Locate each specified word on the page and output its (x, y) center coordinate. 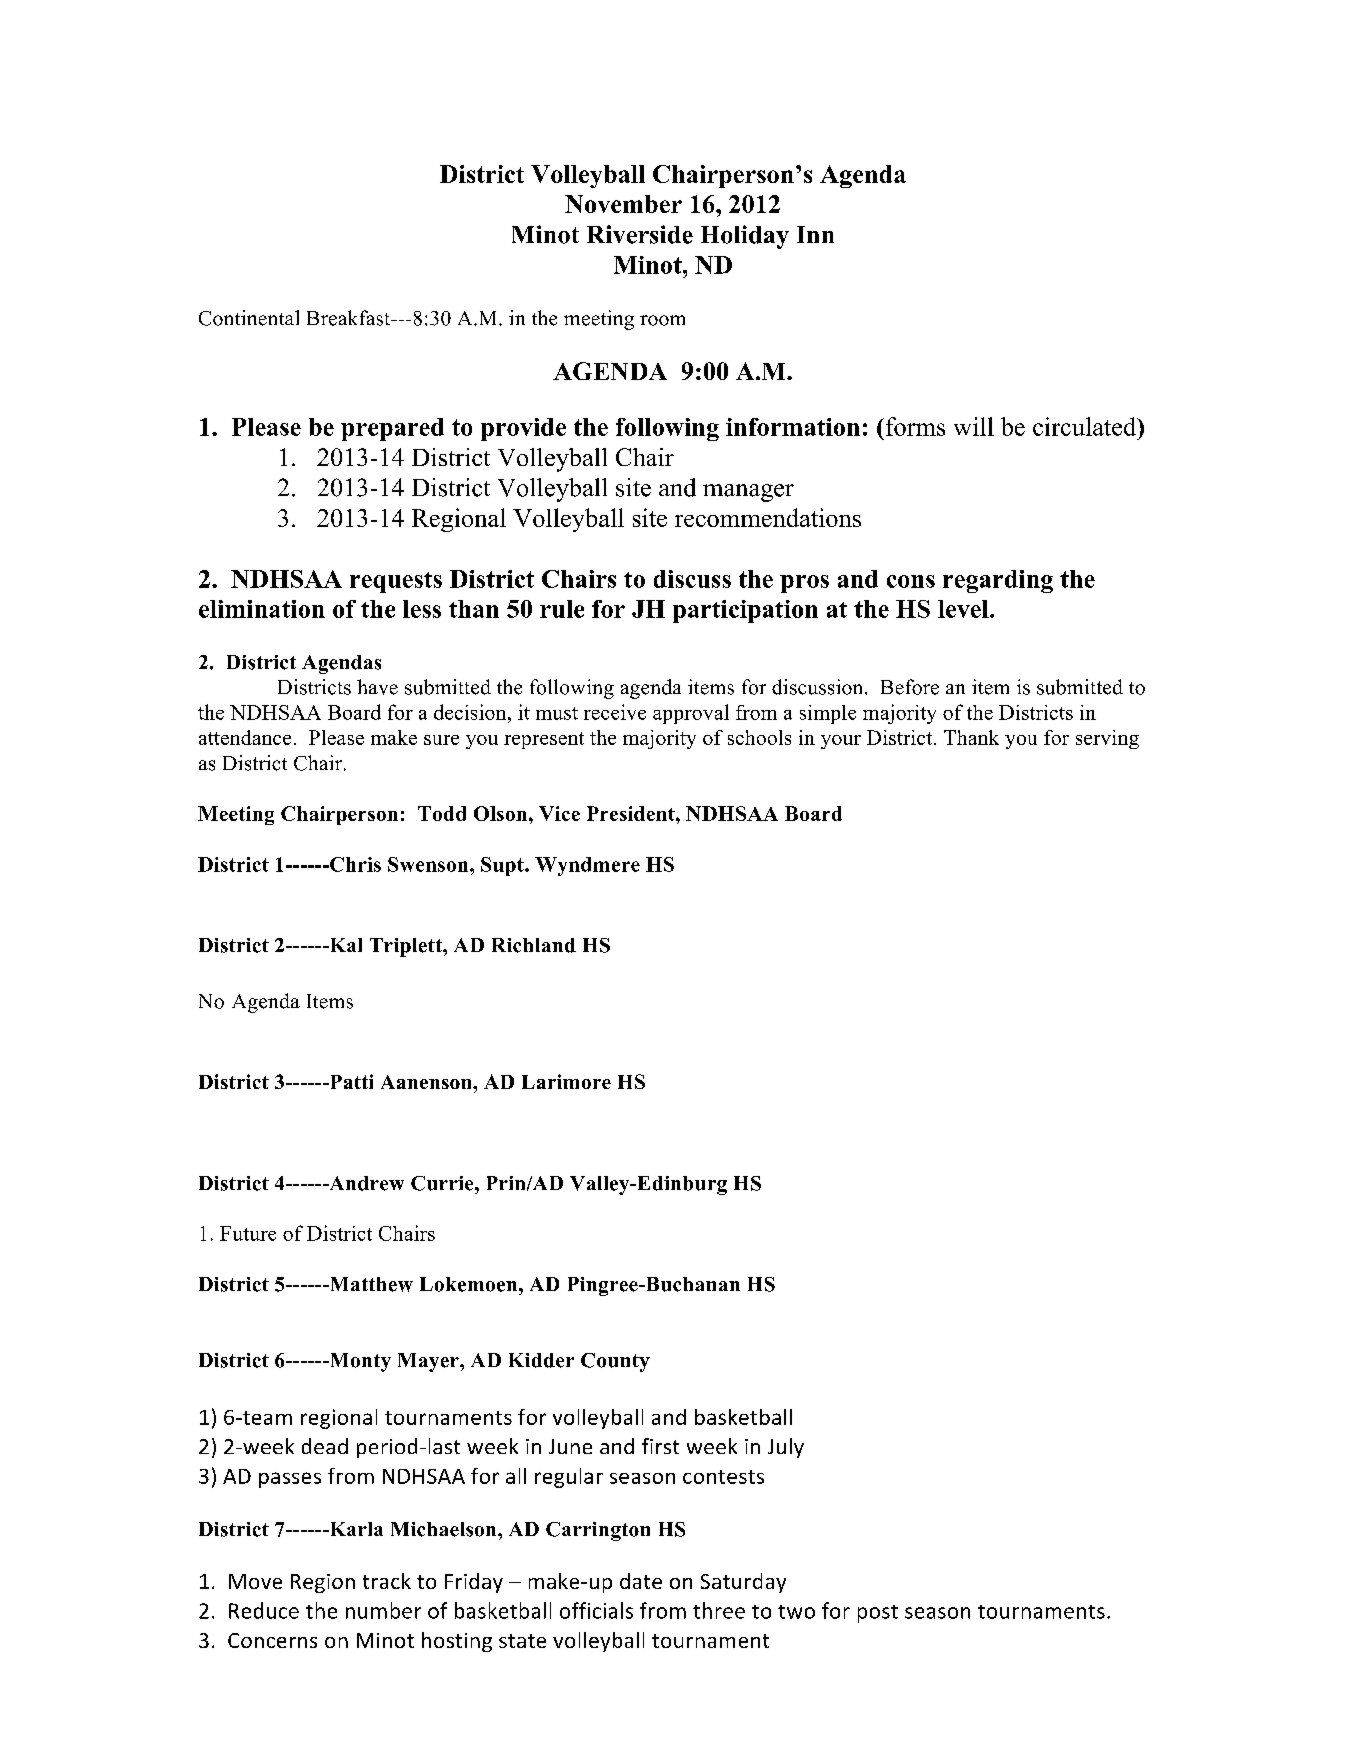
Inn (815, 234)
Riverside (640, 234)
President (632, 813)
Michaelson (445, 1529)
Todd (442, 813)
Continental (249, 318)
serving (1107, 739)
